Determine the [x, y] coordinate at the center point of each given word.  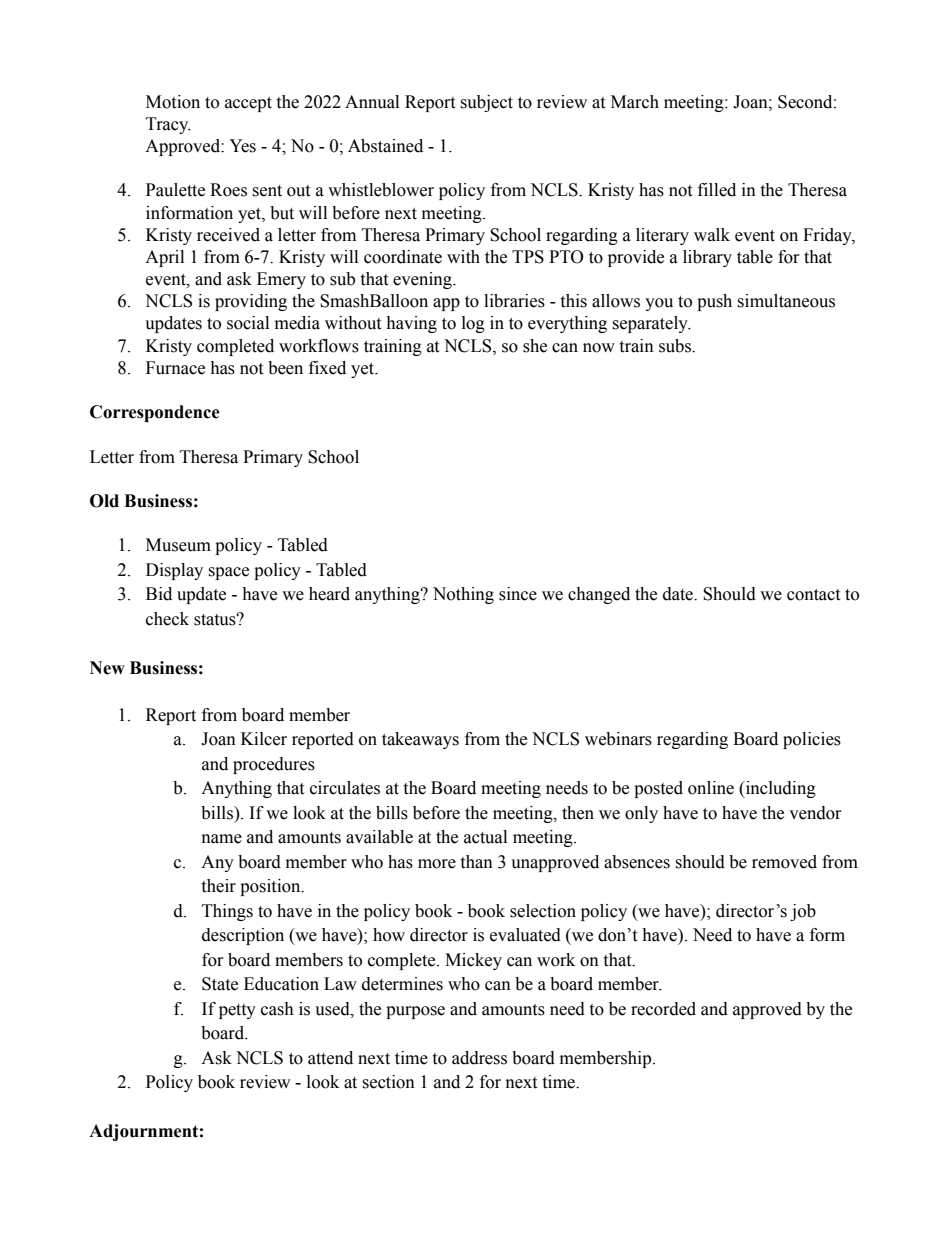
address [479, 1058]
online [711, 788]
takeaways [420, 740]
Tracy [168, 125]
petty [237, 1011]
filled [717, 190]
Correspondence [155, 413]
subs [676, 346]
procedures [274, 765]
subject [486, 103]
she [535, 346]
